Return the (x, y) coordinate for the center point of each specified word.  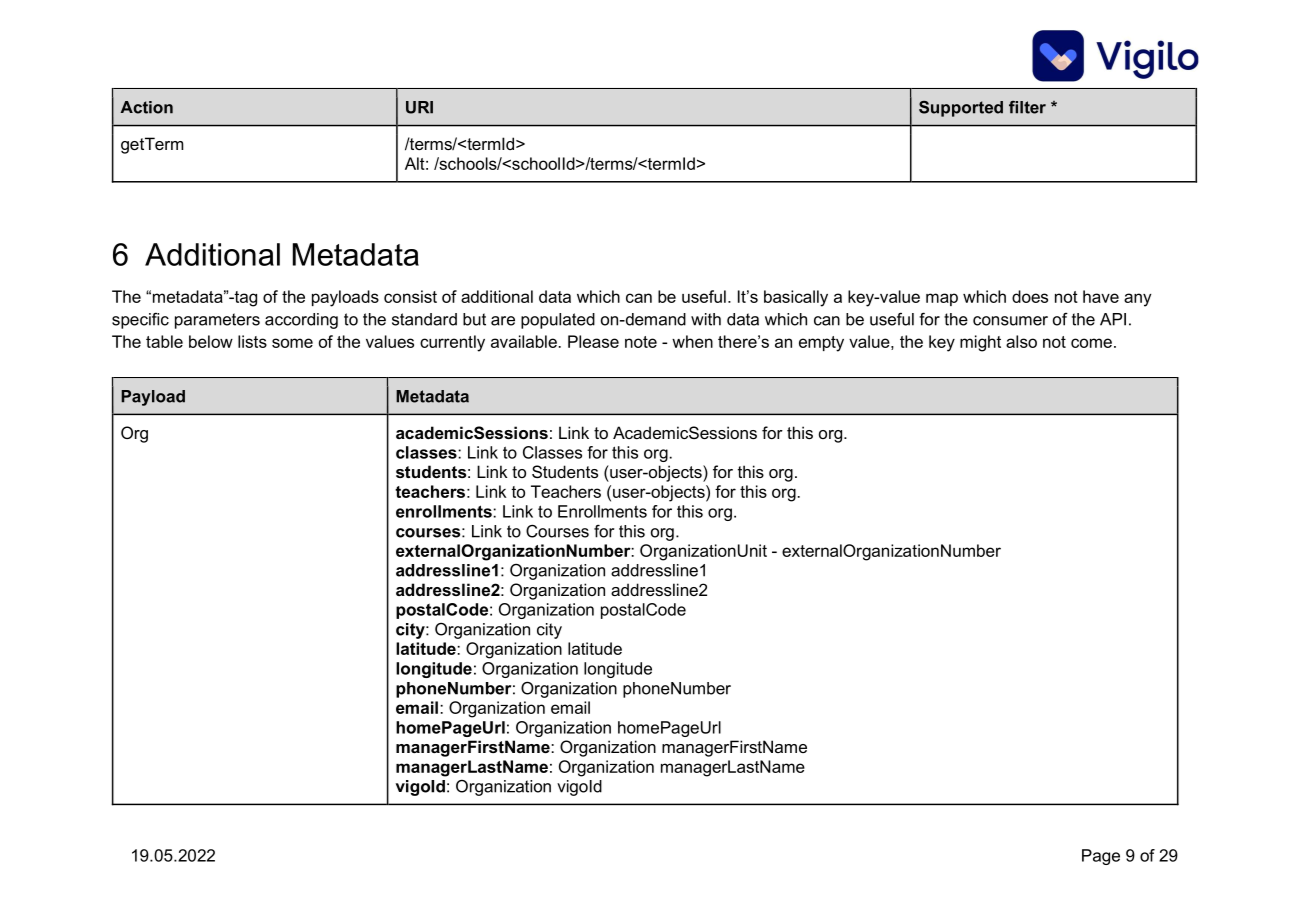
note (641, 342)
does (1030, 296)
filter (1027, 107)
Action (147, 107)
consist (410, 296)
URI (419, 107)
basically (796, 298)
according (301, 321)
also (1021, 341)
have (1101, 296)
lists (252, 341)
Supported (961, 109)
